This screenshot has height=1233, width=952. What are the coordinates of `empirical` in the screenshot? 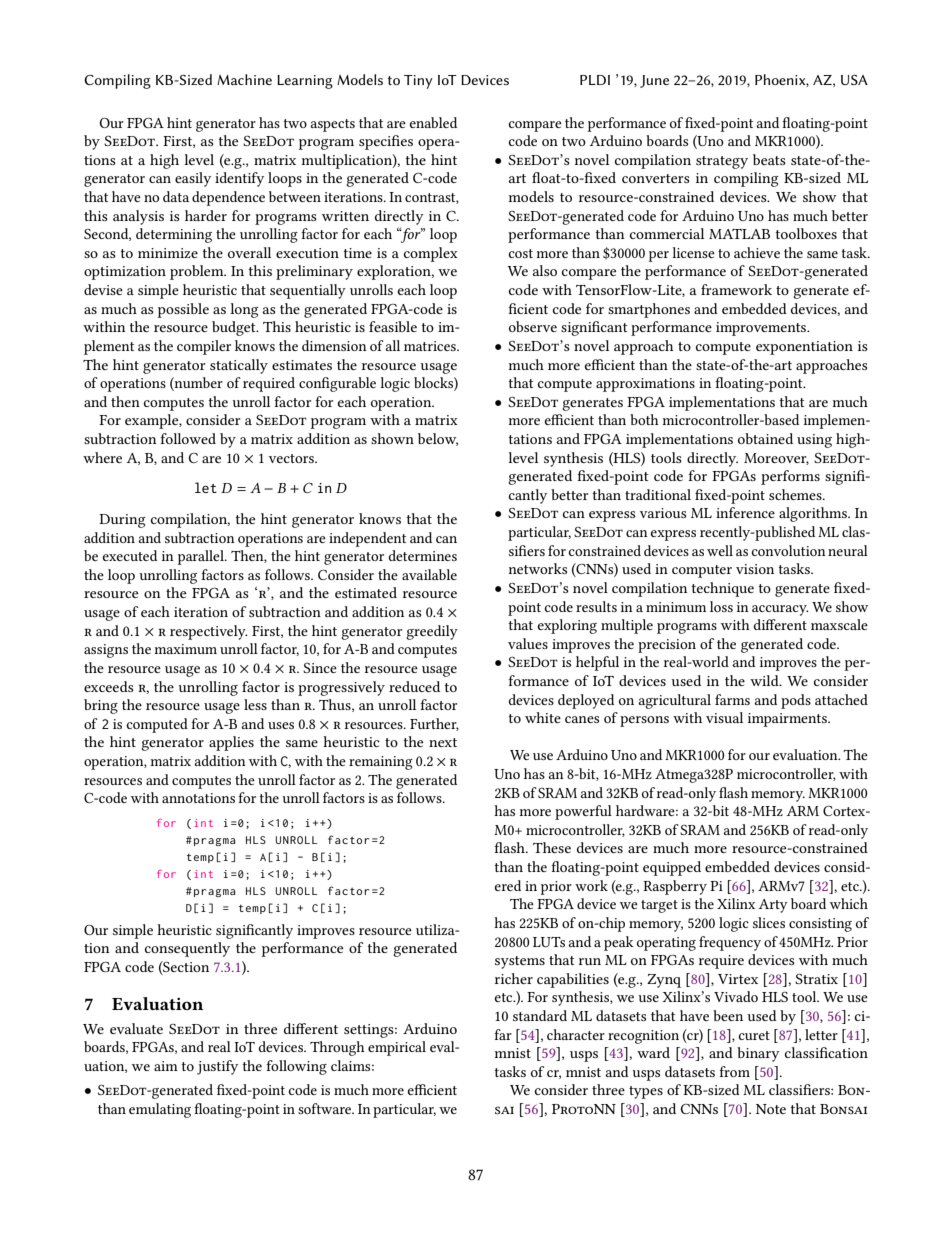 It's located at (397, 1048).
